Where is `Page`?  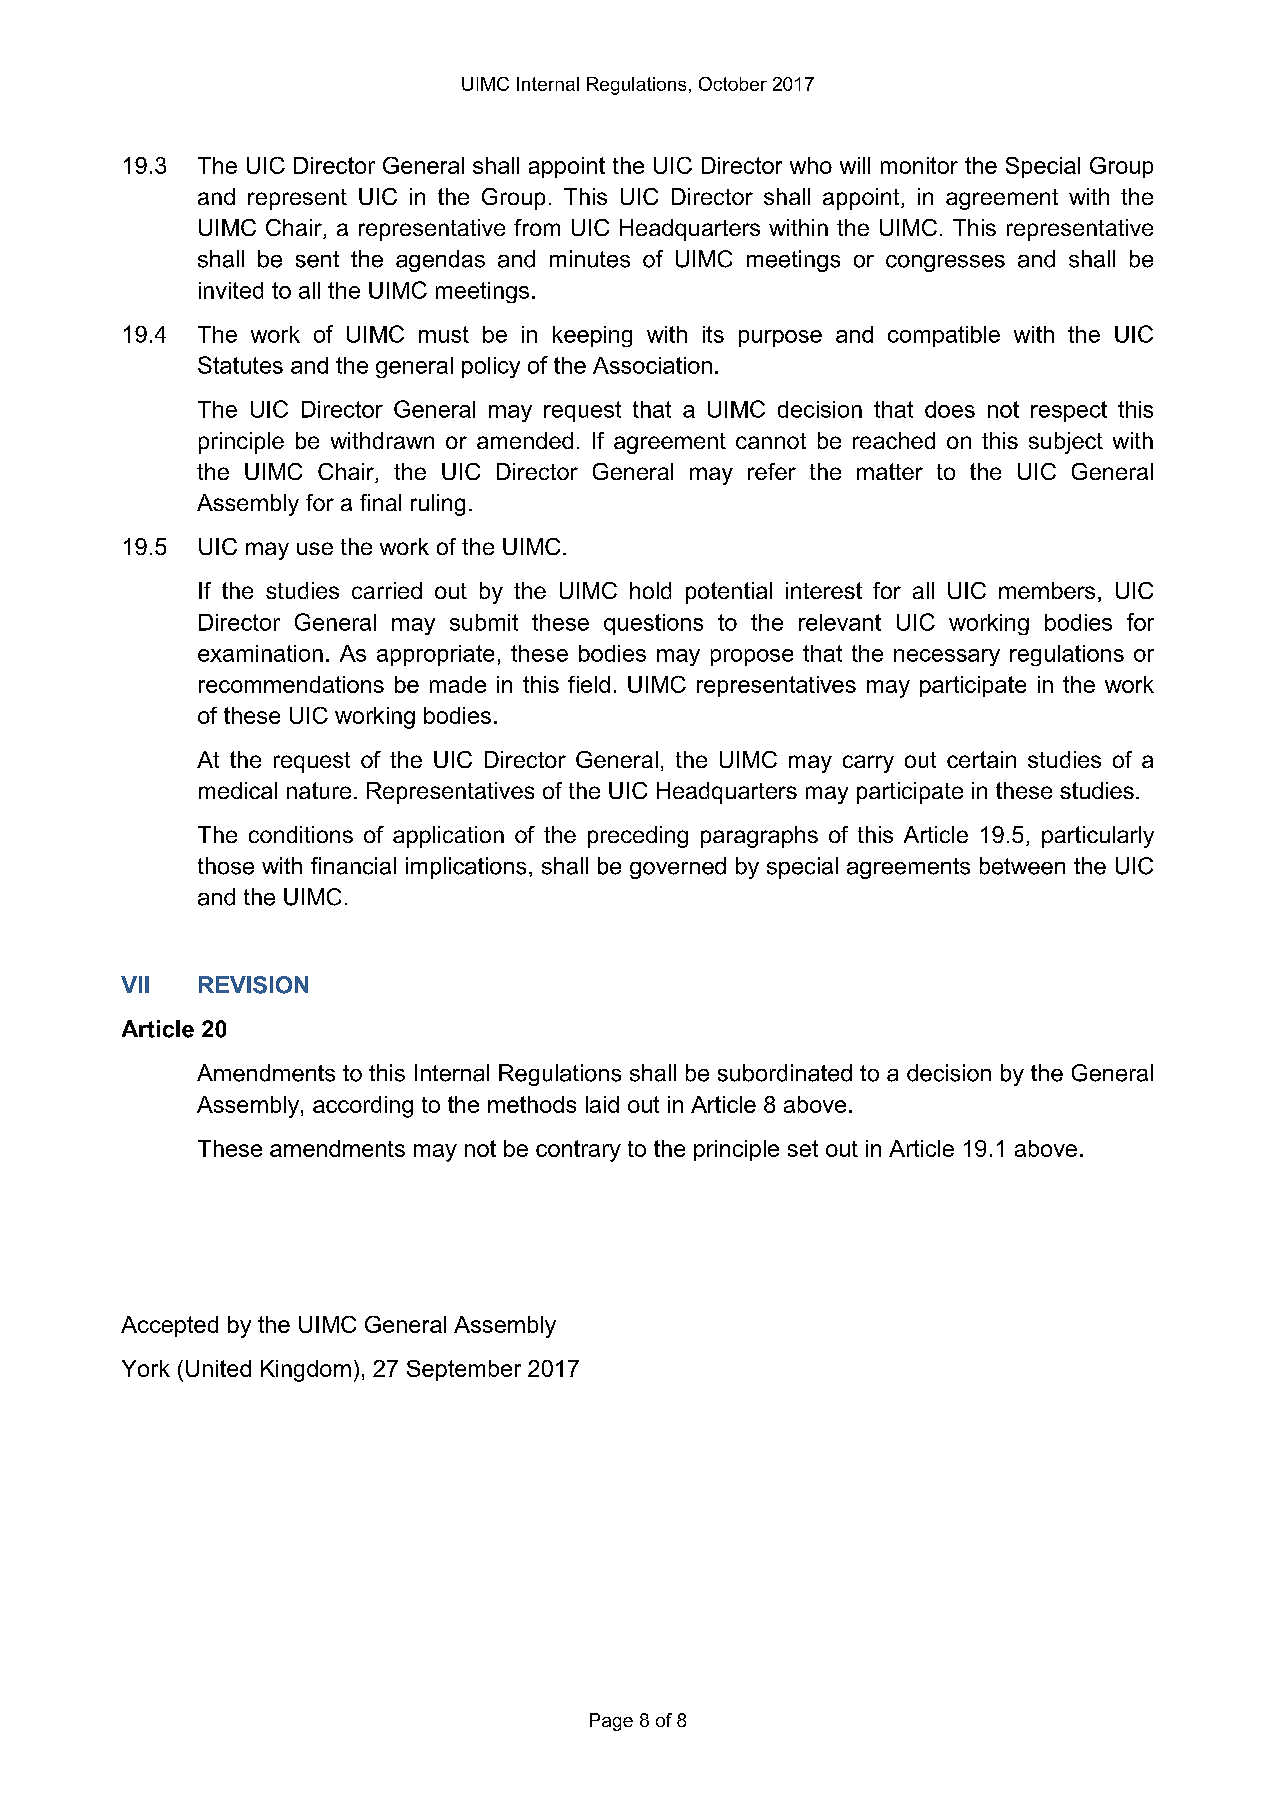 Page is located at coordinates (611, 1722).
